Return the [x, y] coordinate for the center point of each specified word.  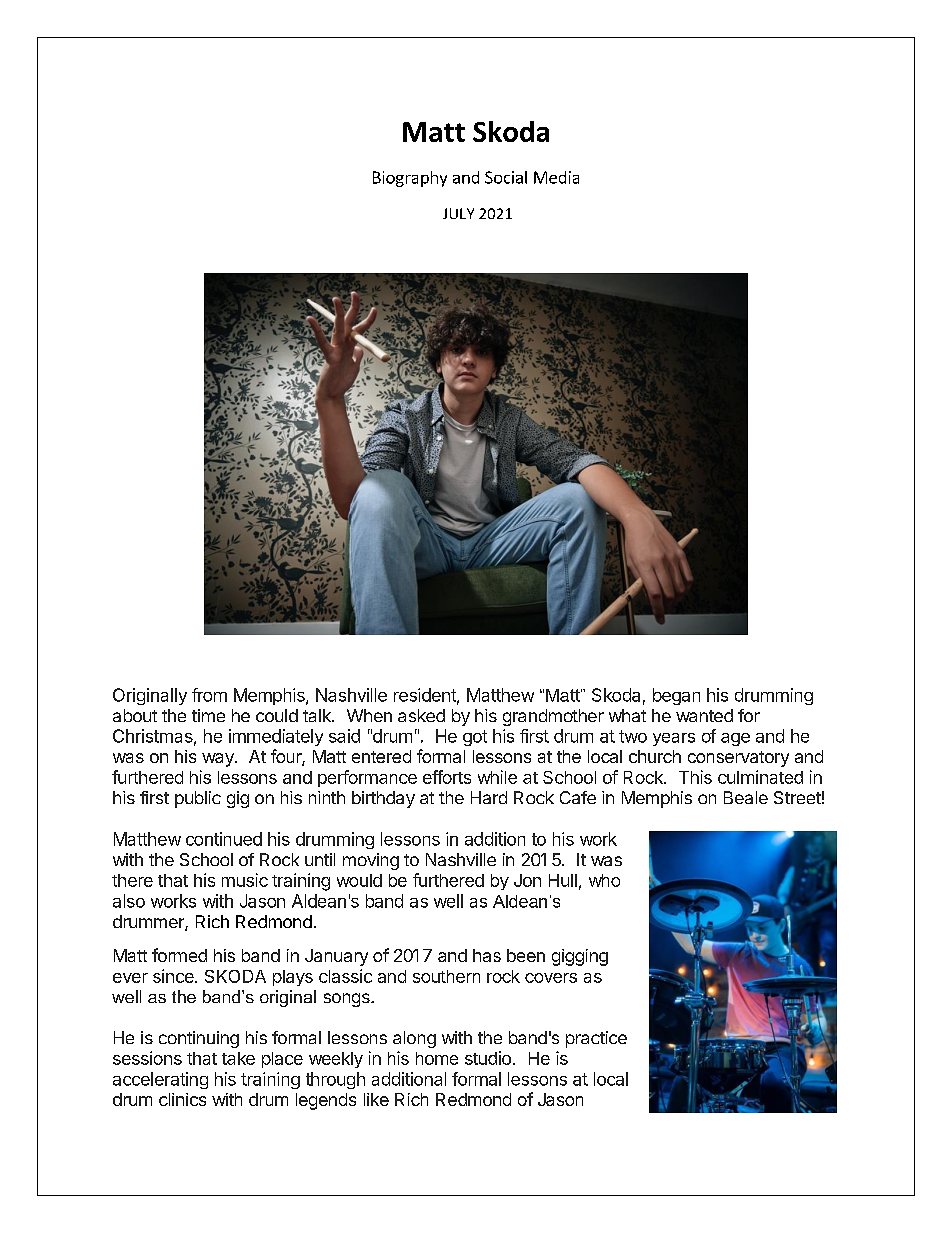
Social [506, 177]
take [238, 1058]
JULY [458, 213]
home [437, 1058]
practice [596, 1039]
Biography [410, 179]
